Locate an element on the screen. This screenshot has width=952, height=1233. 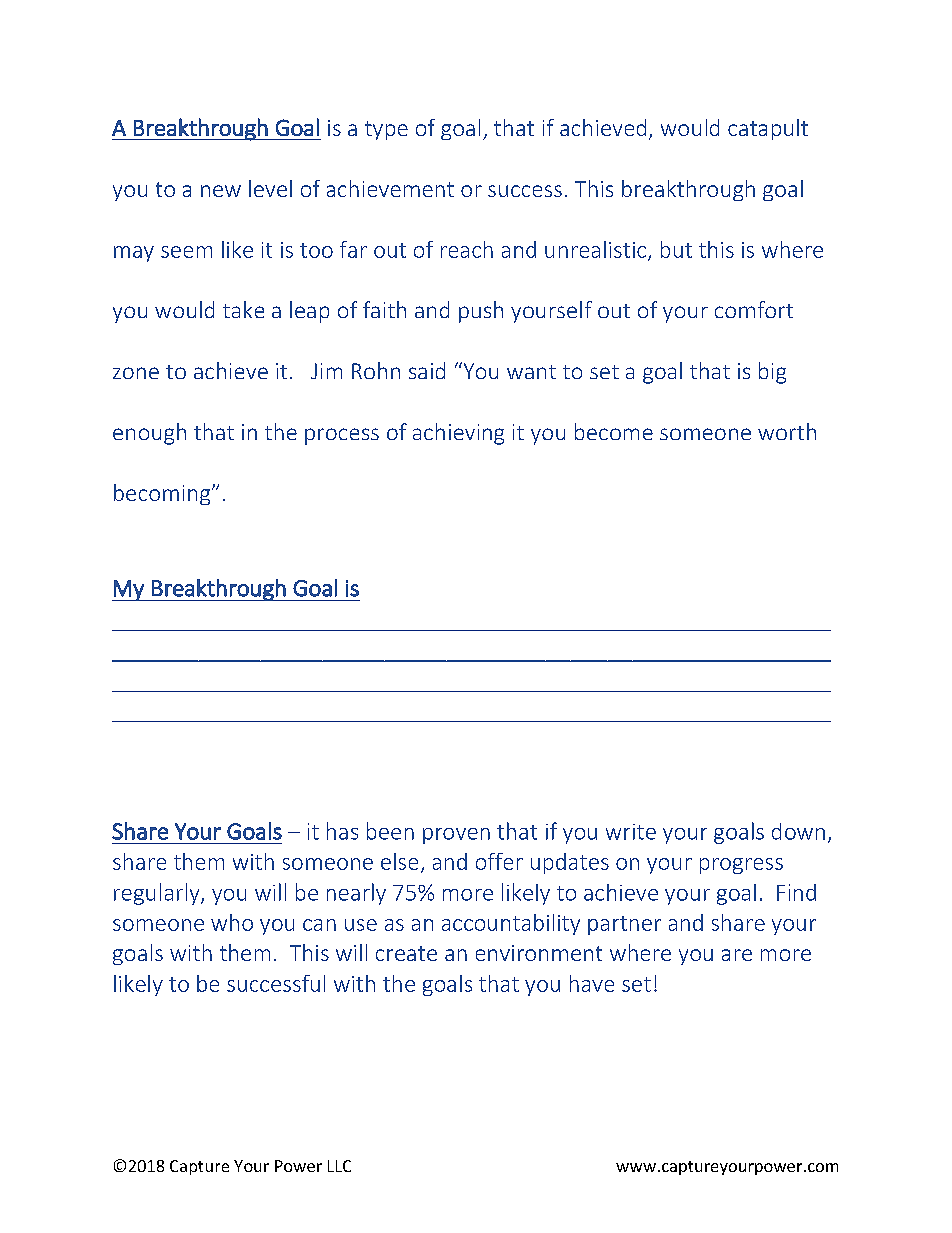
new is located at coordinates (221, 191).
